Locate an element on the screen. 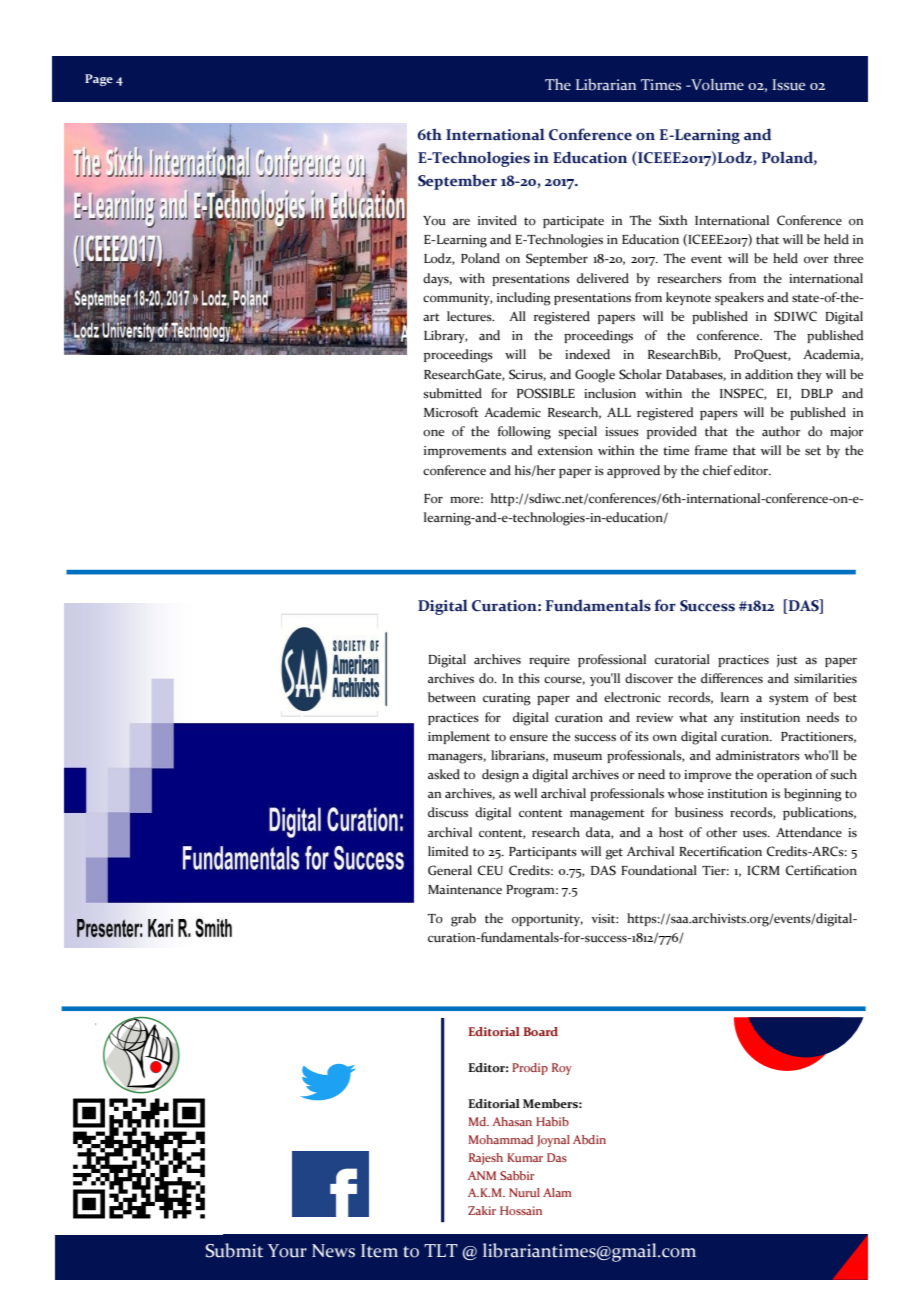 Image resolution: width=924 pixels, height=1308 pixels. Microsoft is located at coordinates (451, 412).
